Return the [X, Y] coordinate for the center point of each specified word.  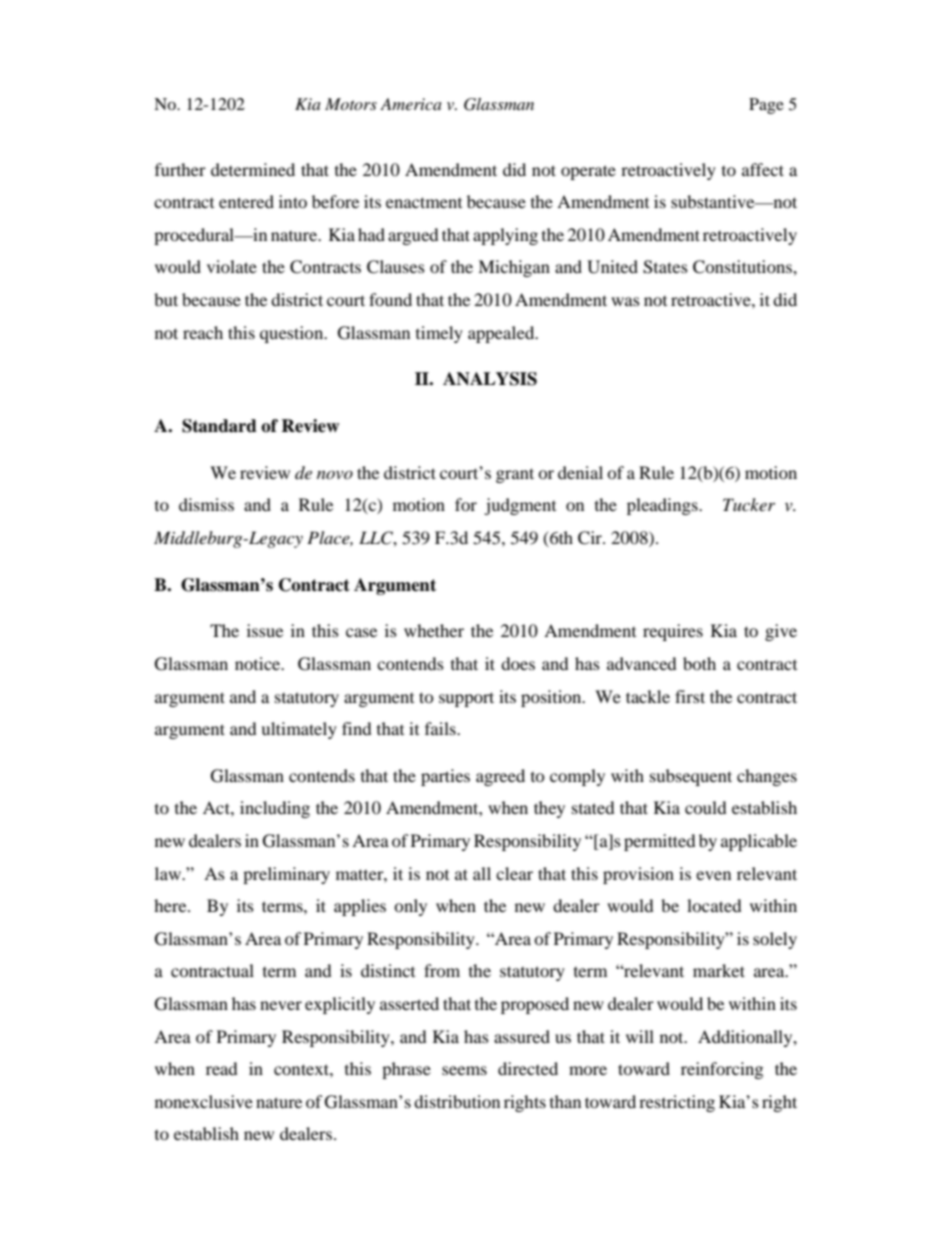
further [180, 169]
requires [673, 632]
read [222, 1068]
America [411, 104]
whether [434, 630]
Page [766, 106]
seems [464, 1070]
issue [265, 630]
